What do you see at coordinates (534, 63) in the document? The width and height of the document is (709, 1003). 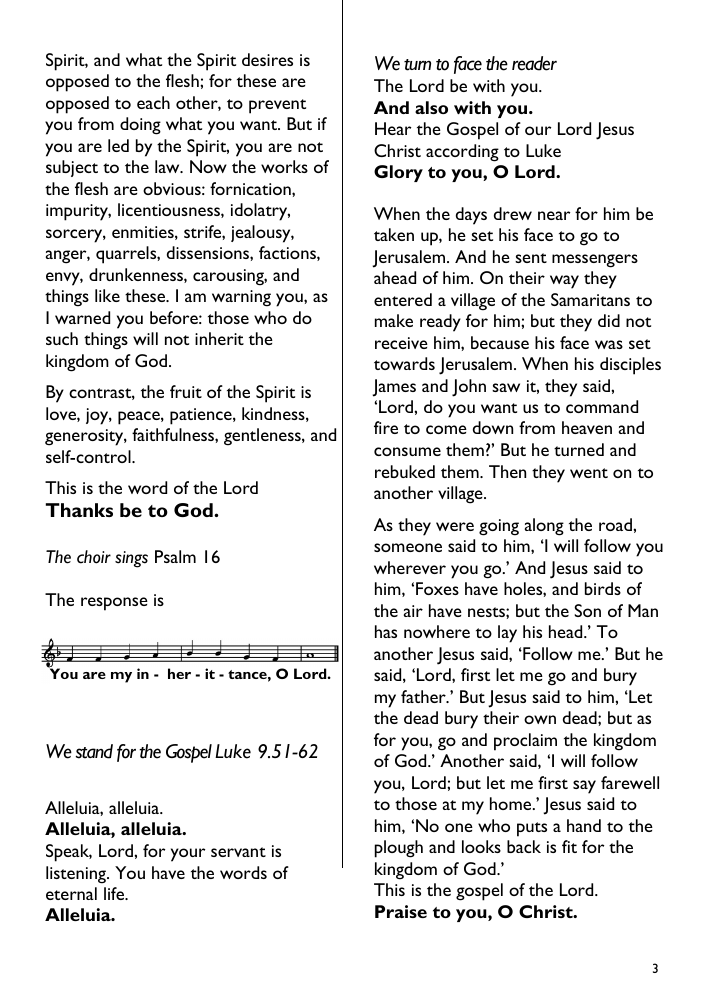 I see `reader` at bounding box center [534, 63].
